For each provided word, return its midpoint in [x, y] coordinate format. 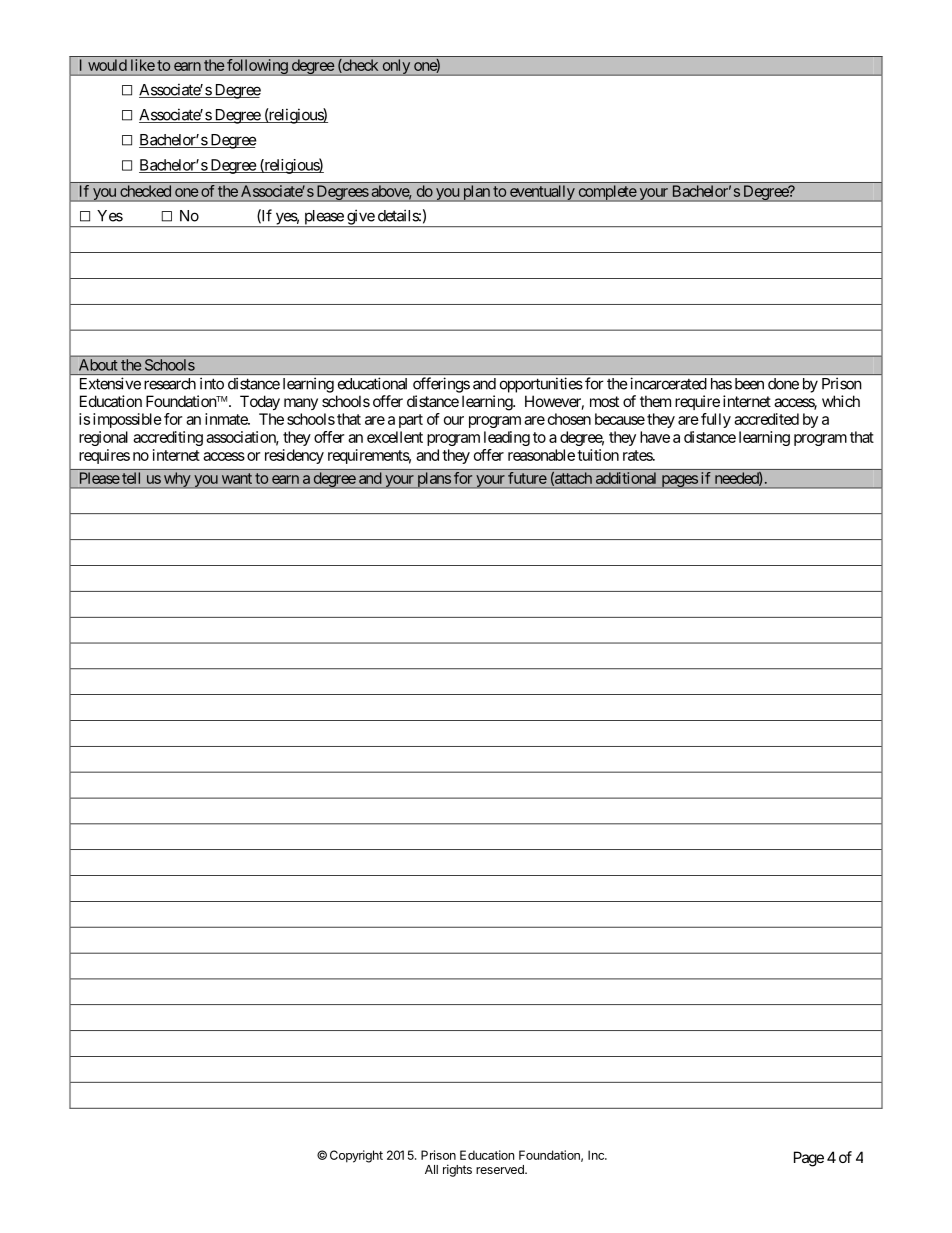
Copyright [356, 1156]
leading [507, 438]
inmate [227, 419]
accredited [766, 419]
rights [457, 1170]
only [396, 67]
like [143, 65]
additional [626, 478]
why [176, 480]
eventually [541, 193]
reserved [501, 1169]
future [527, 478]
